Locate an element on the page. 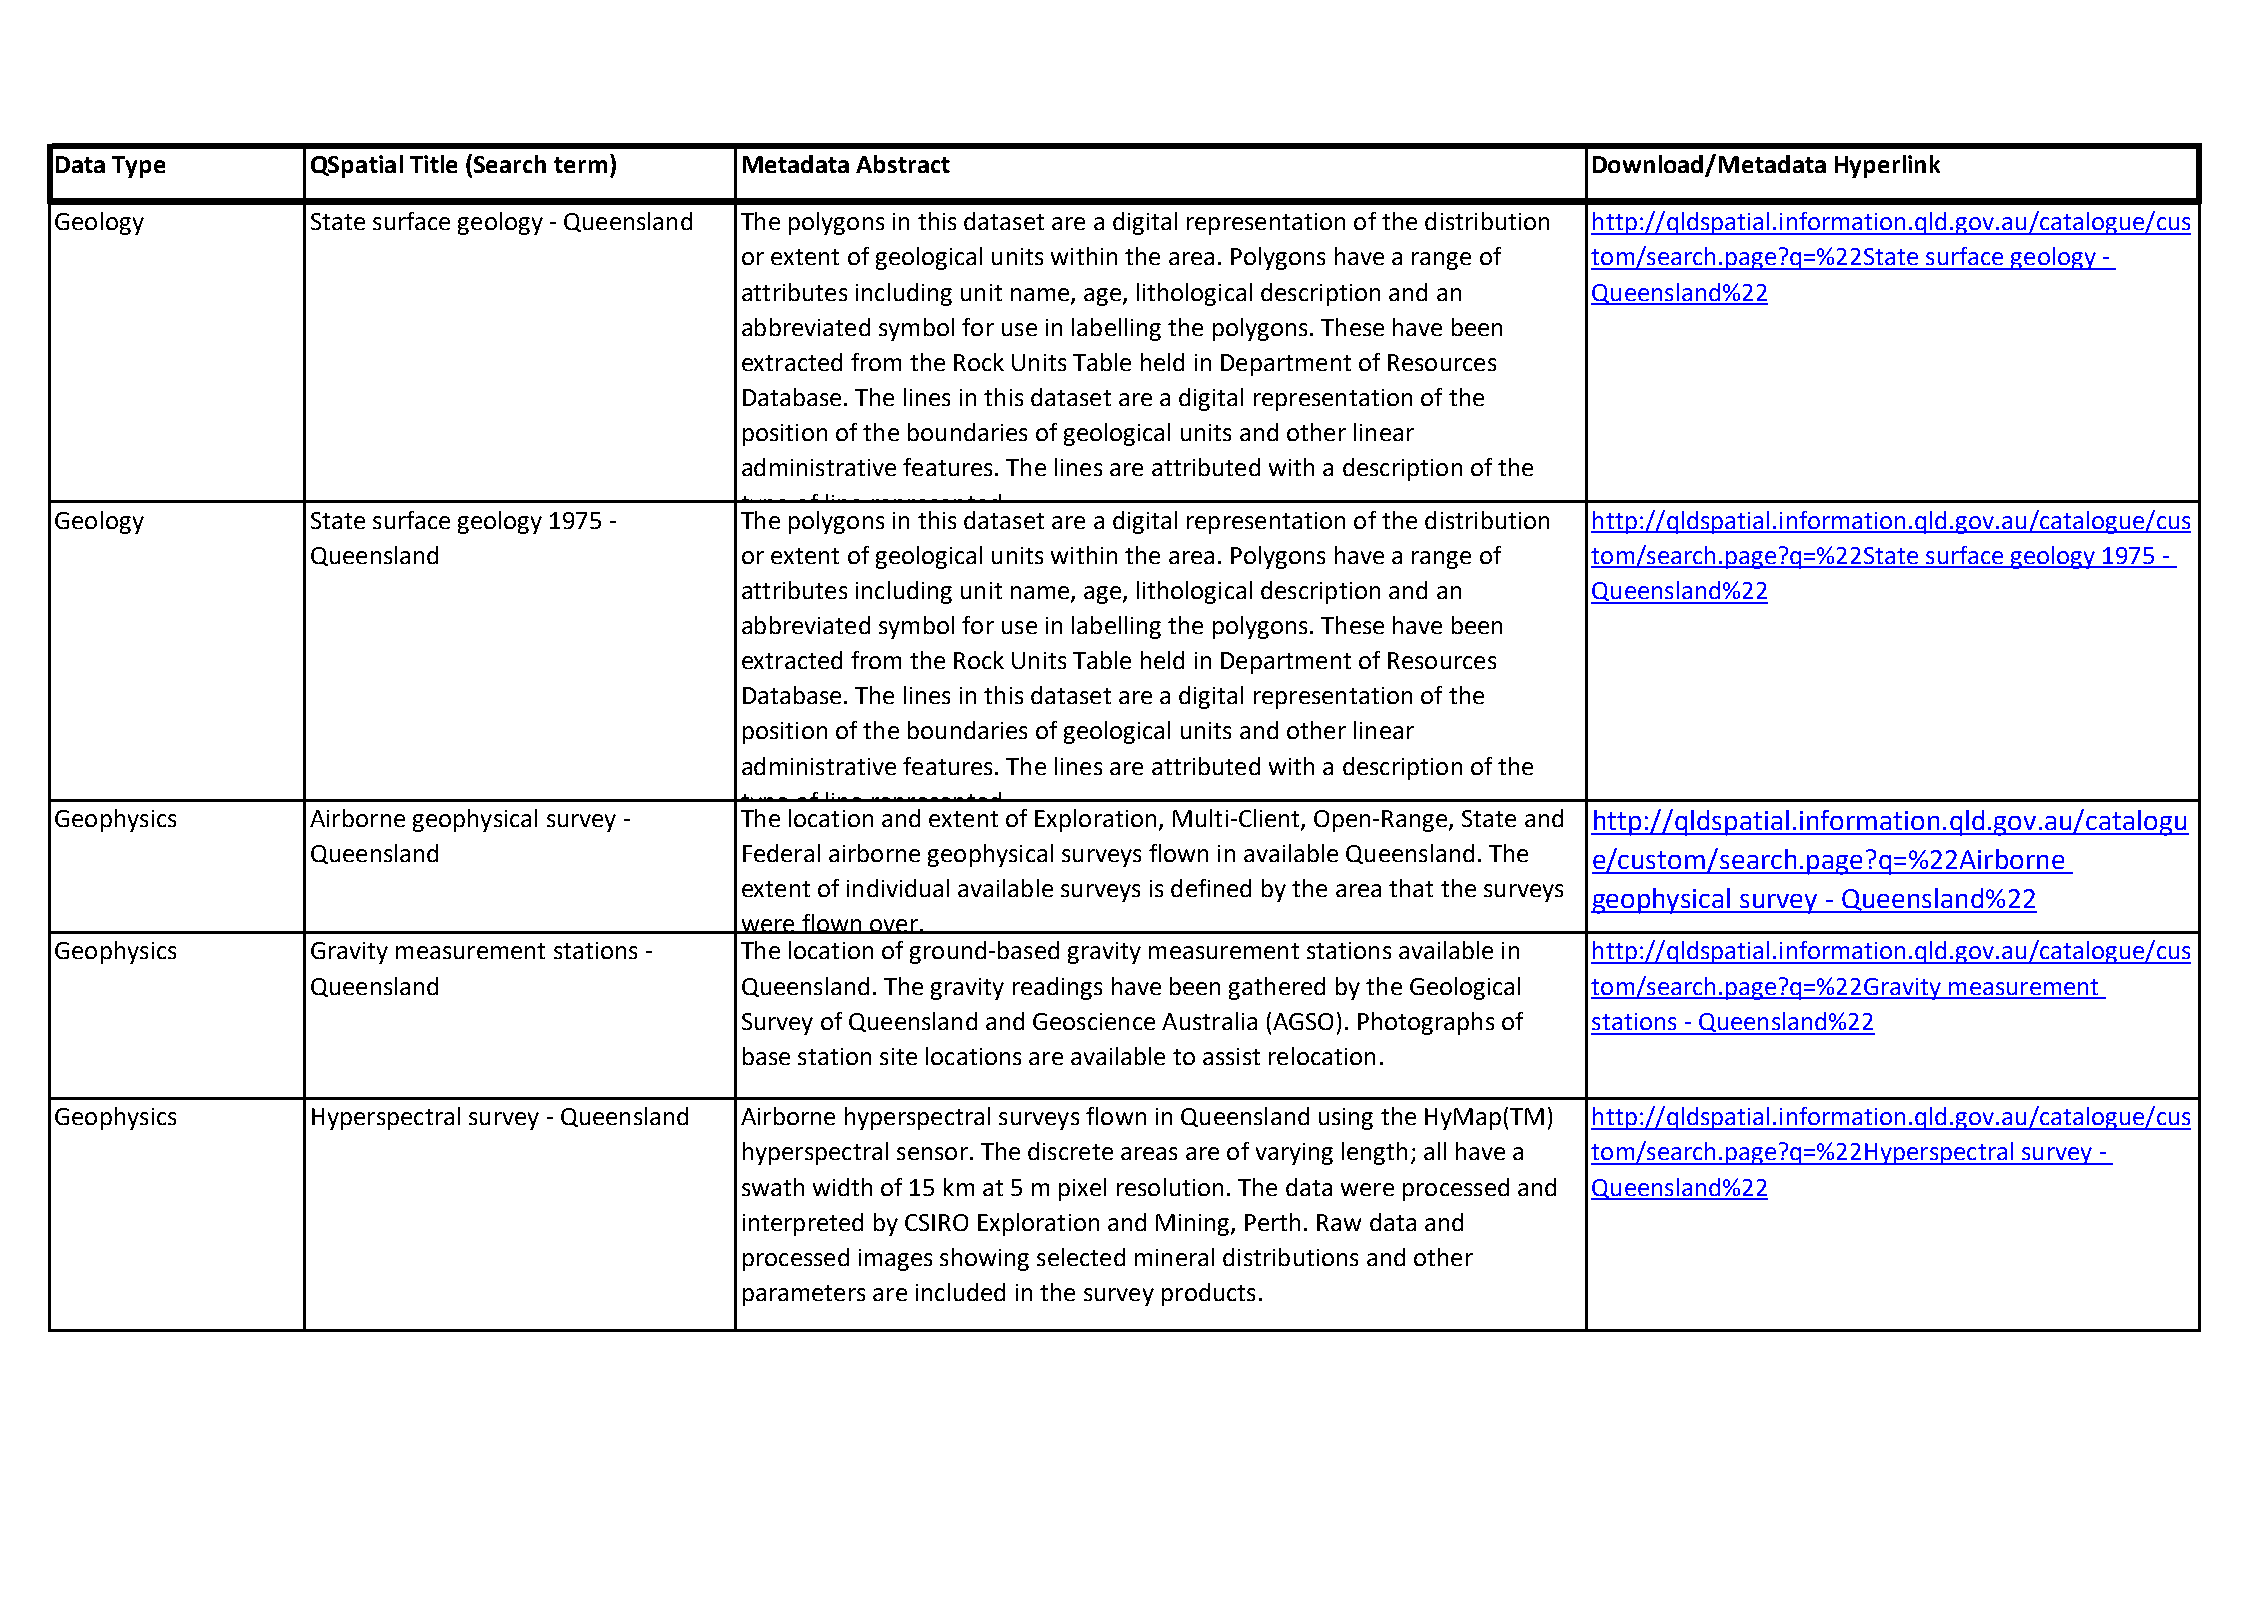 The width and height of the document is (2262, 1600). individual is located at coordinates (898, 888).
